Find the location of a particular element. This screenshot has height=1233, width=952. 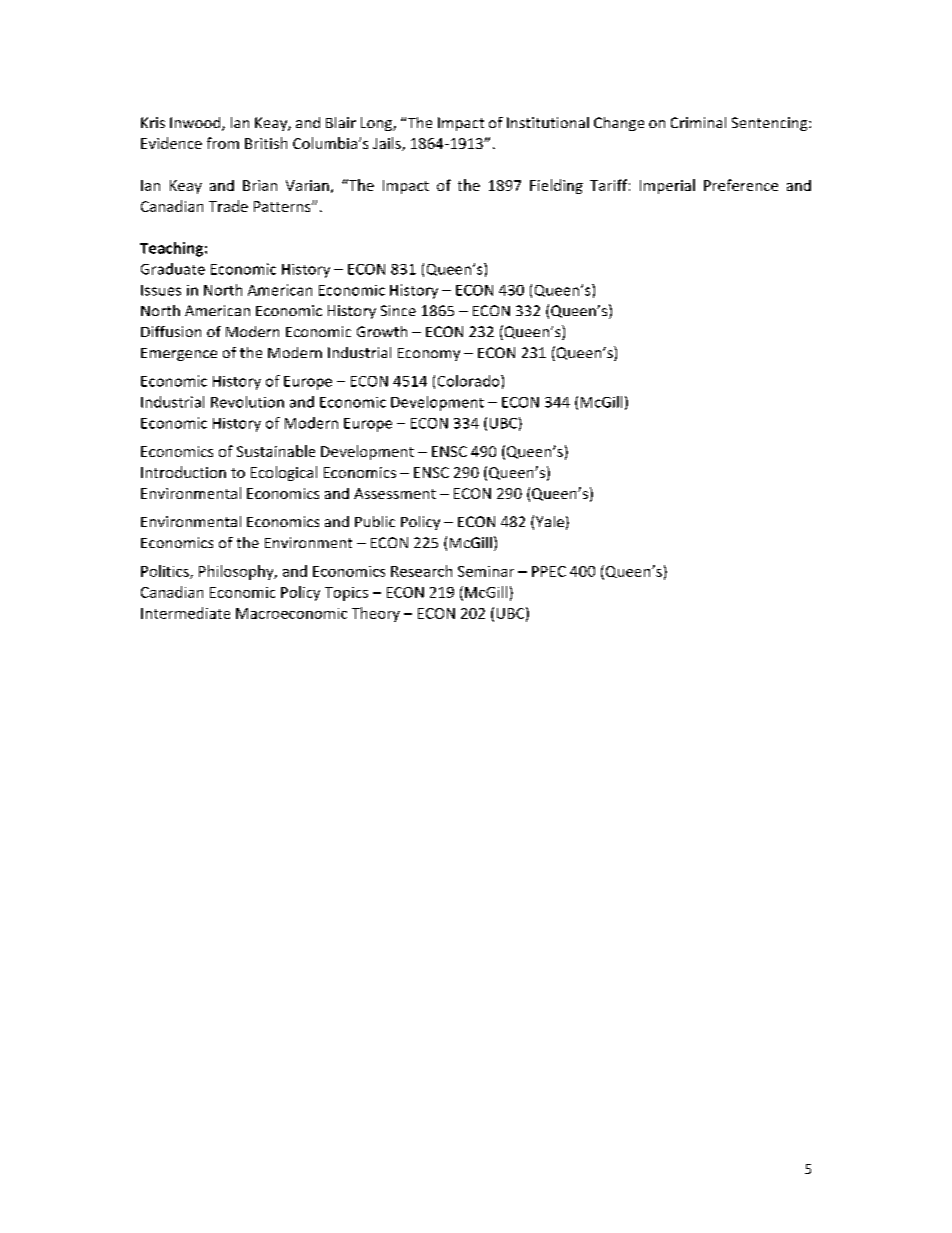

Criminal is located at coordinates (698, 122).
